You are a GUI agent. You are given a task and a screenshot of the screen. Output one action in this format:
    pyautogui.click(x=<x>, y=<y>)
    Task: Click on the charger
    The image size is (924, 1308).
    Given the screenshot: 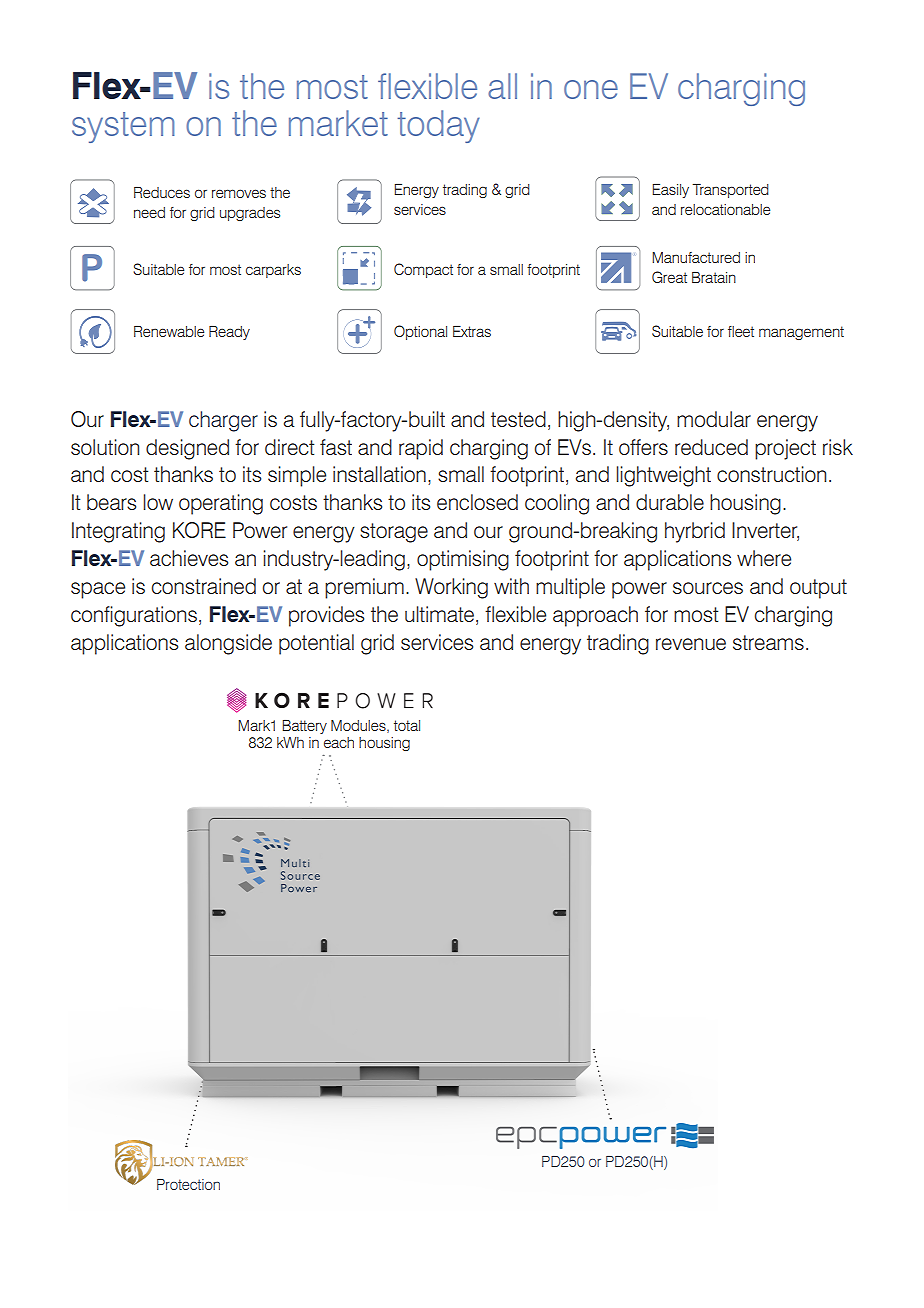 What is the action you would take?
    pyautogui.click(x=223, y=421)
